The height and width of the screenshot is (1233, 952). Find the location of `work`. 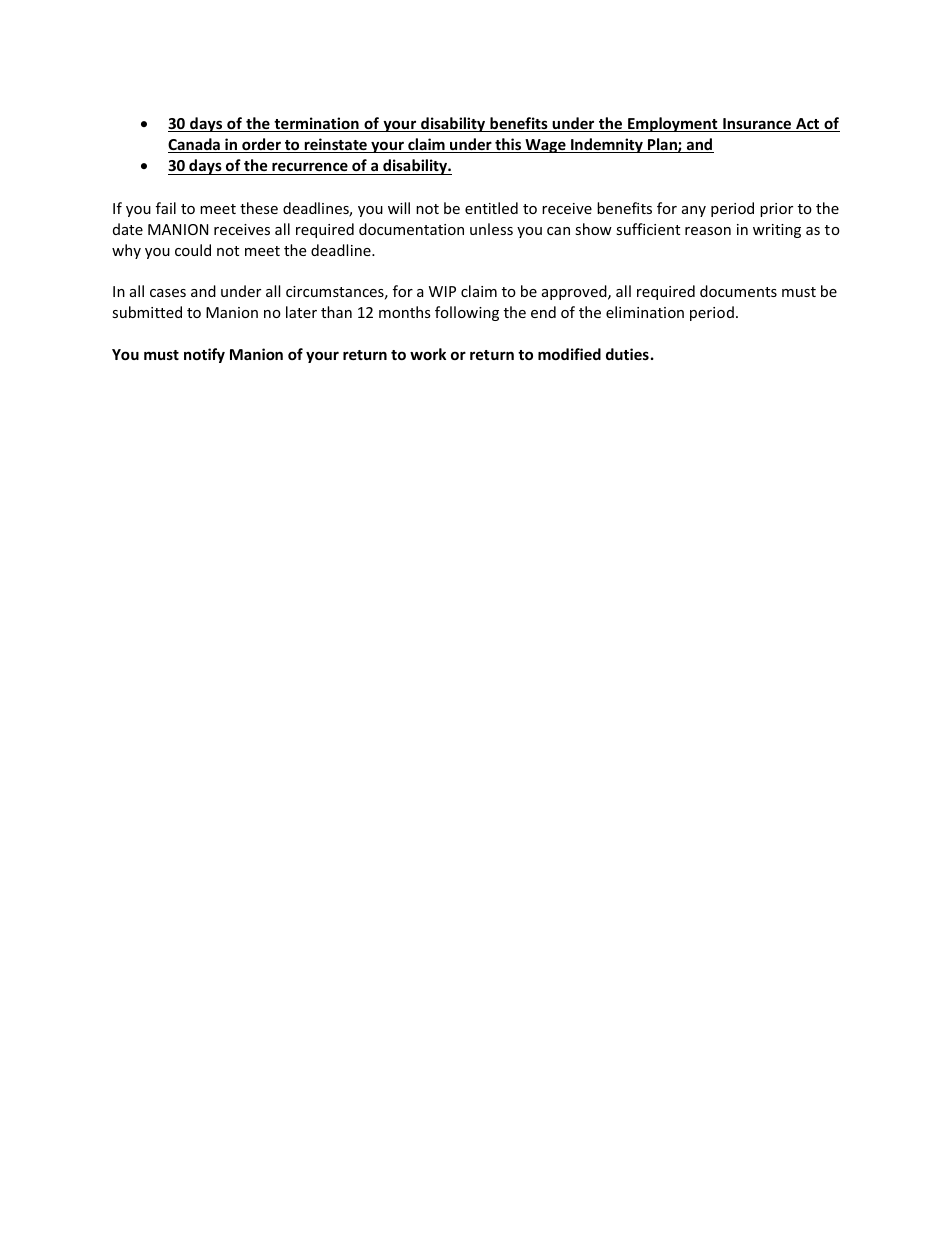

work is located at coordinates (428, 354).
